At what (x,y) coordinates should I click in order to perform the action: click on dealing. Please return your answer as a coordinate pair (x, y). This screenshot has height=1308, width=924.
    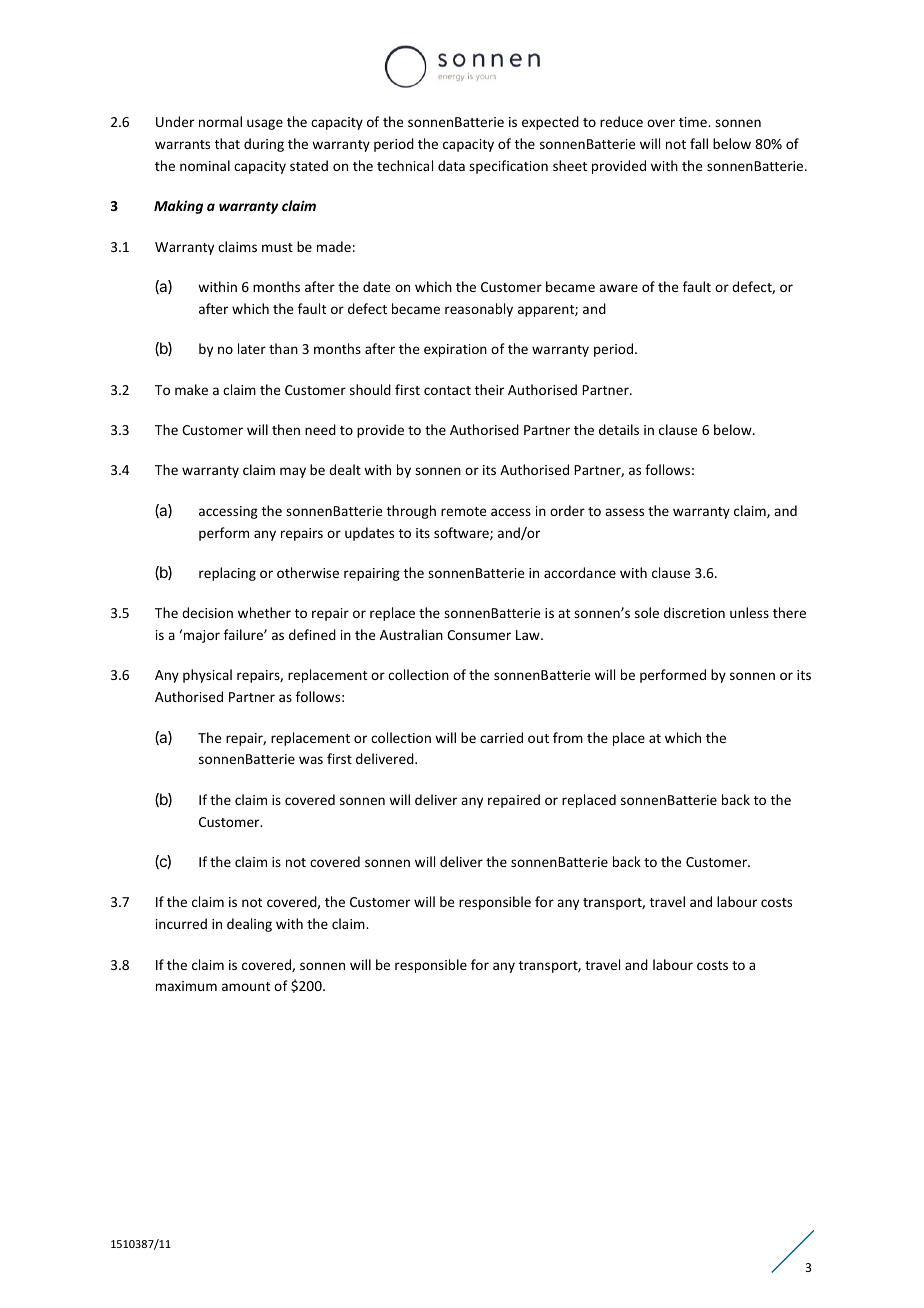
    Looking at the image, I should click on (249, 925).
